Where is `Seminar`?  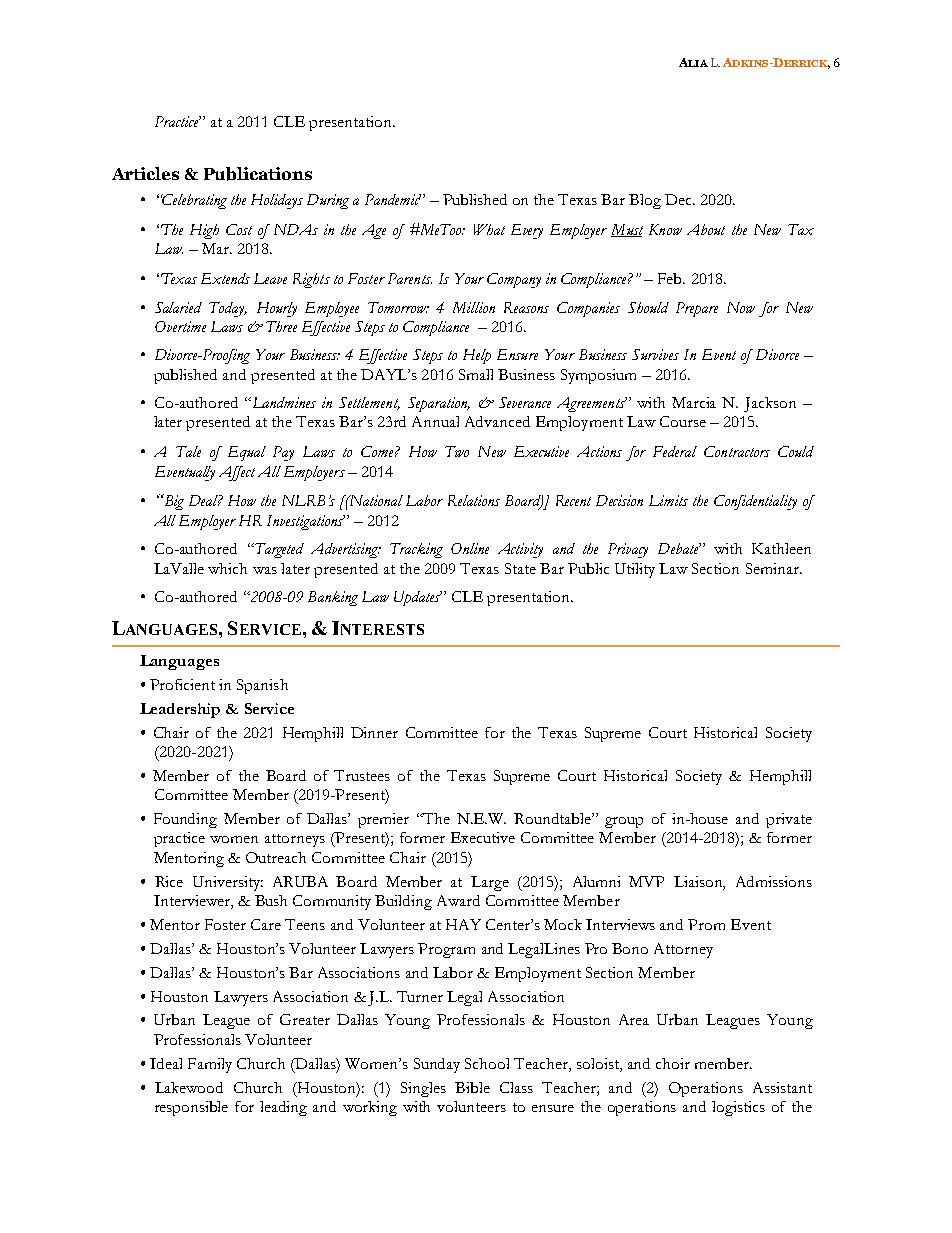 Seminar is located at coordinates (773, 568).
